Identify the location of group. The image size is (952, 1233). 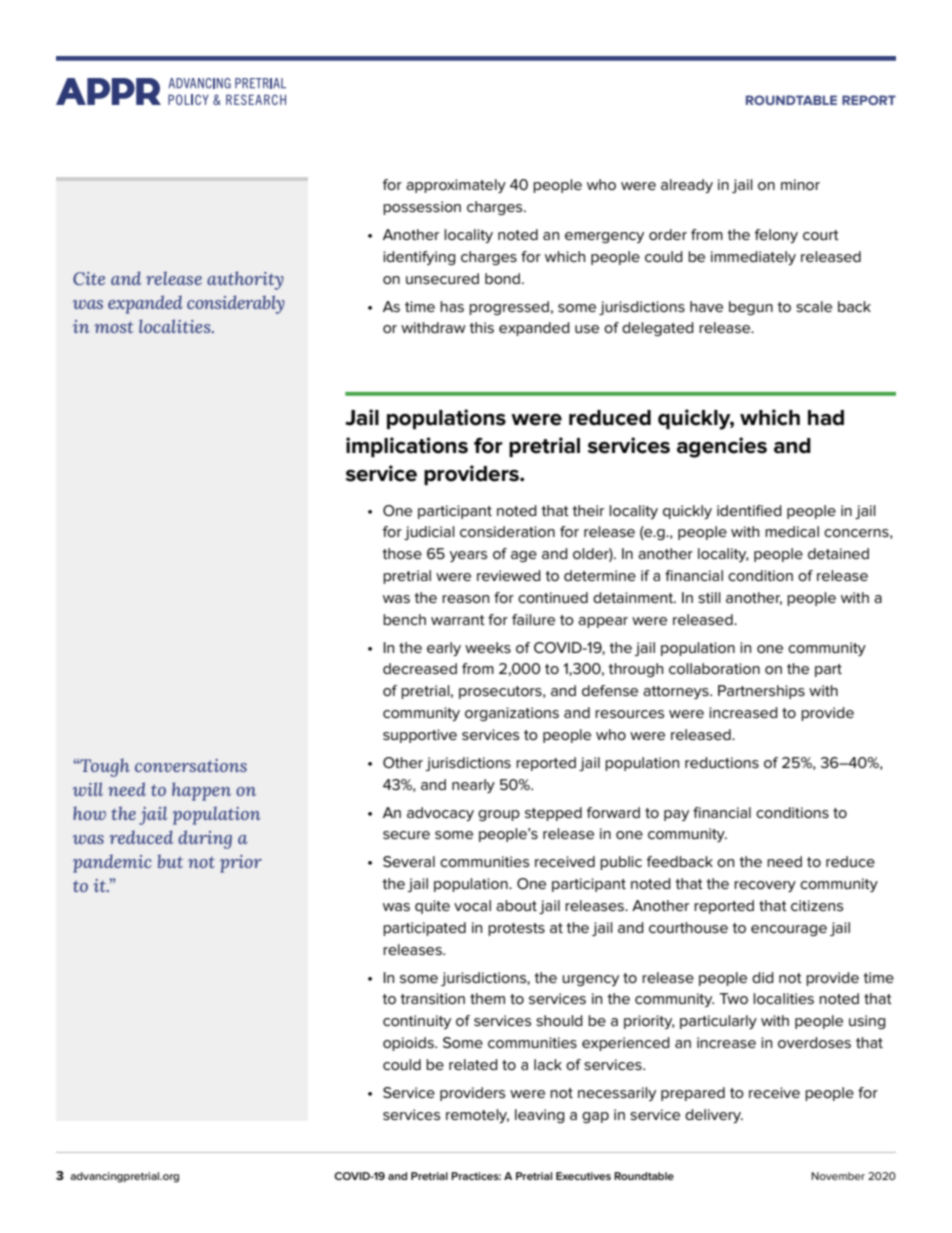
(499, 815).
